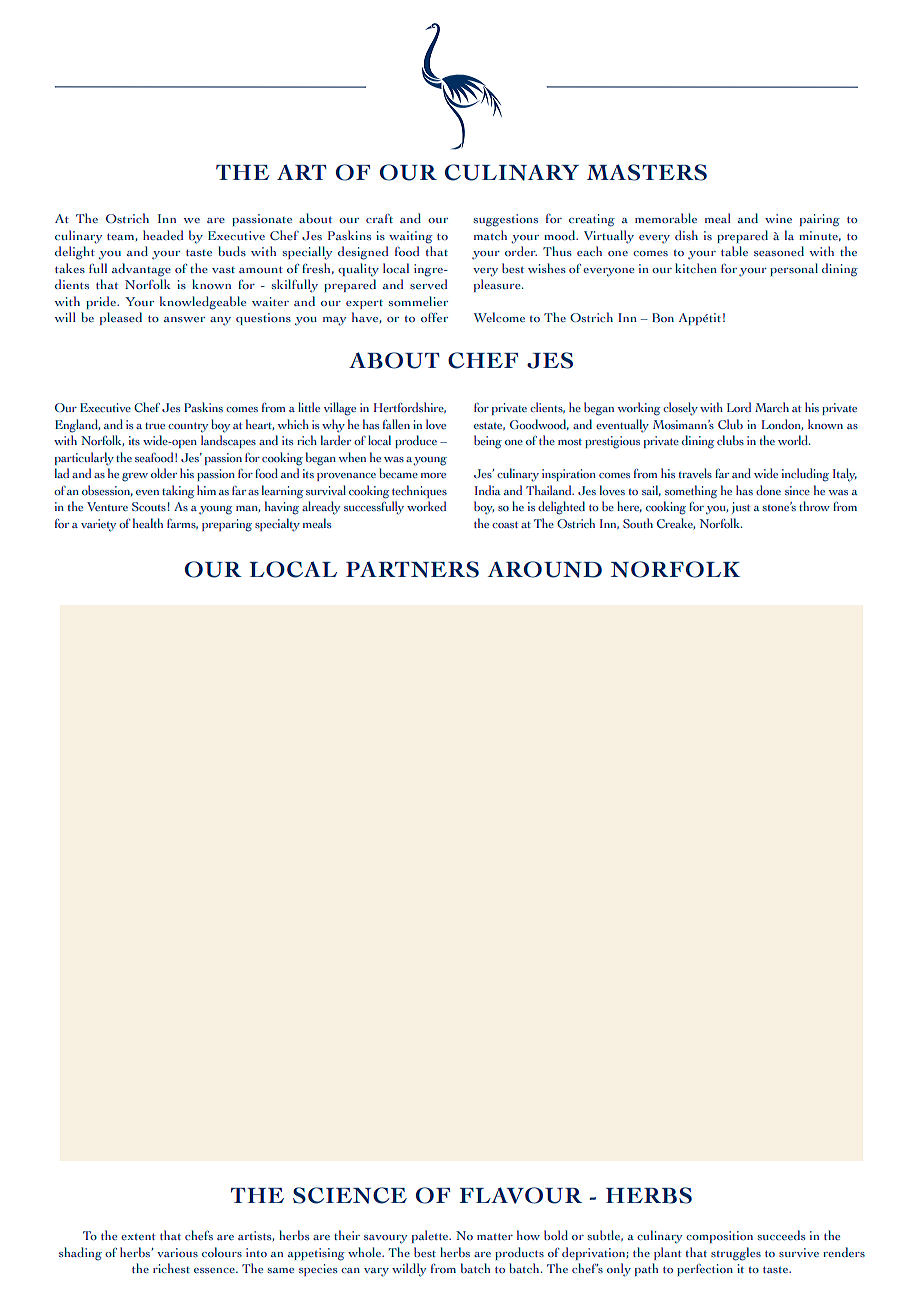 The image size is (924, 1308). What do you see at coordinates (138, 1236) in the screenshot?
I see `extent` at bounding box center [138, 1236].
